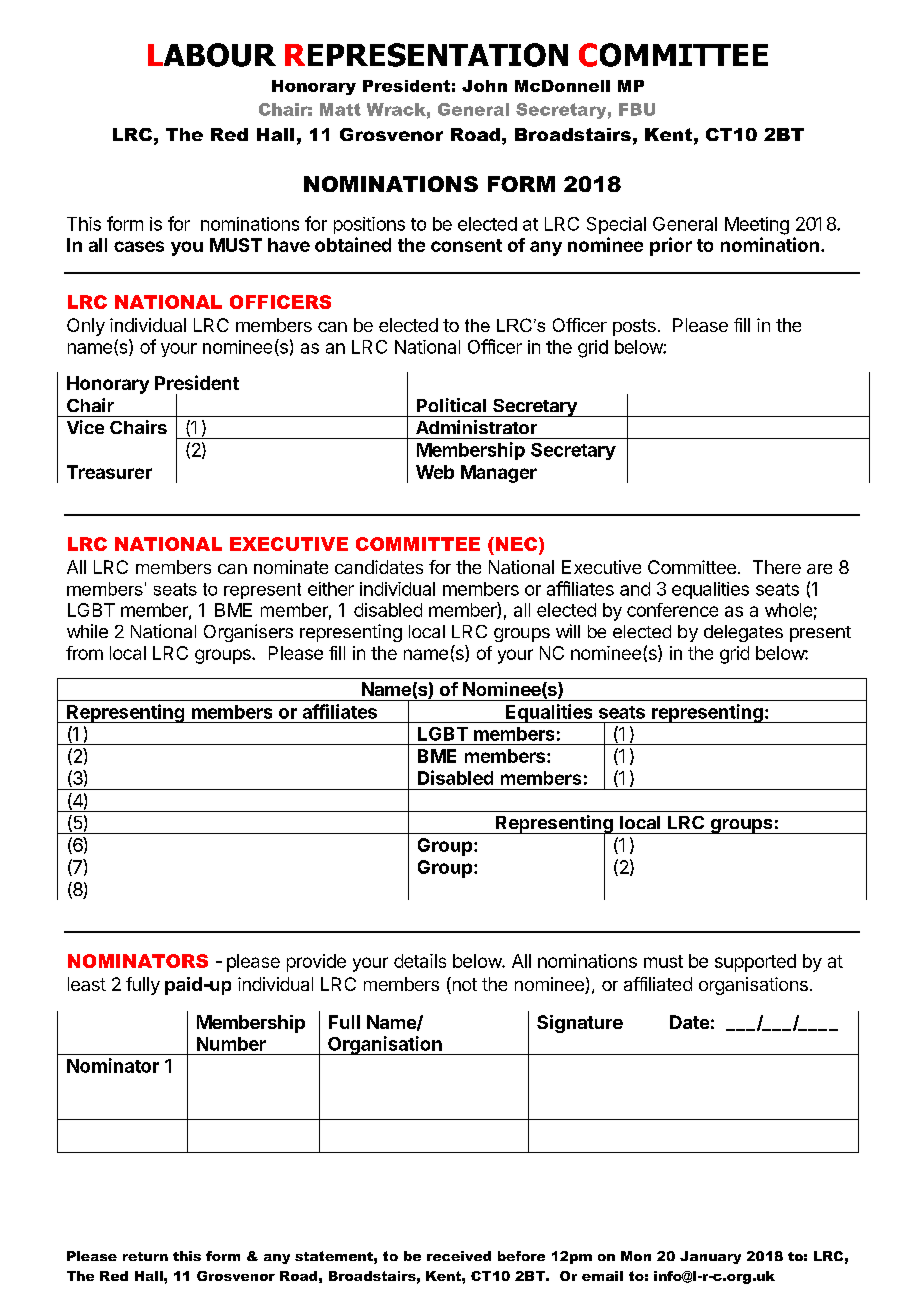  Describe the element at coordinates (516, 544) in the screenshot. I see `NEC` at that location.
